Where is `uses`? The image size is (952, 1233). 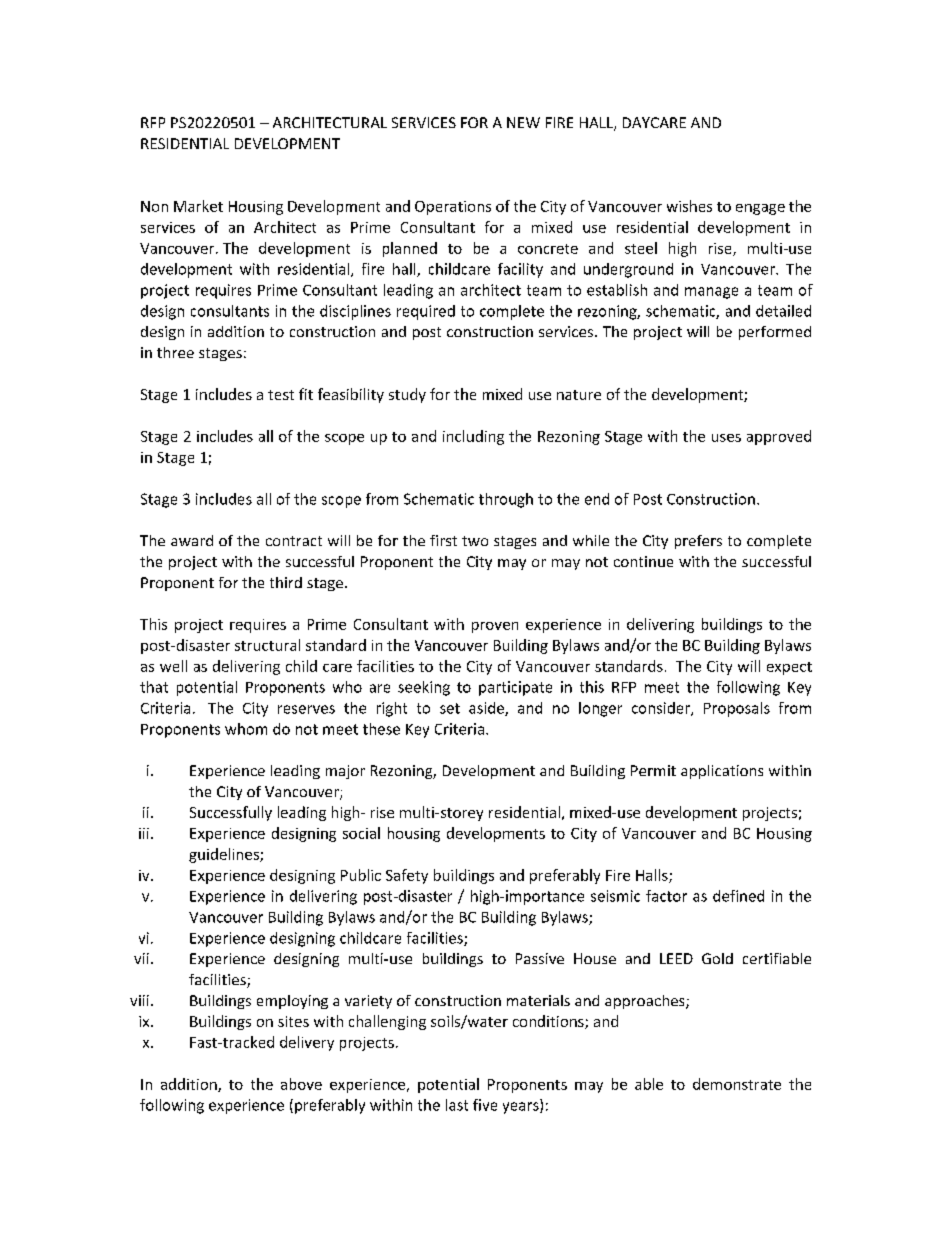
uses is located at coordinates (726, 438).
